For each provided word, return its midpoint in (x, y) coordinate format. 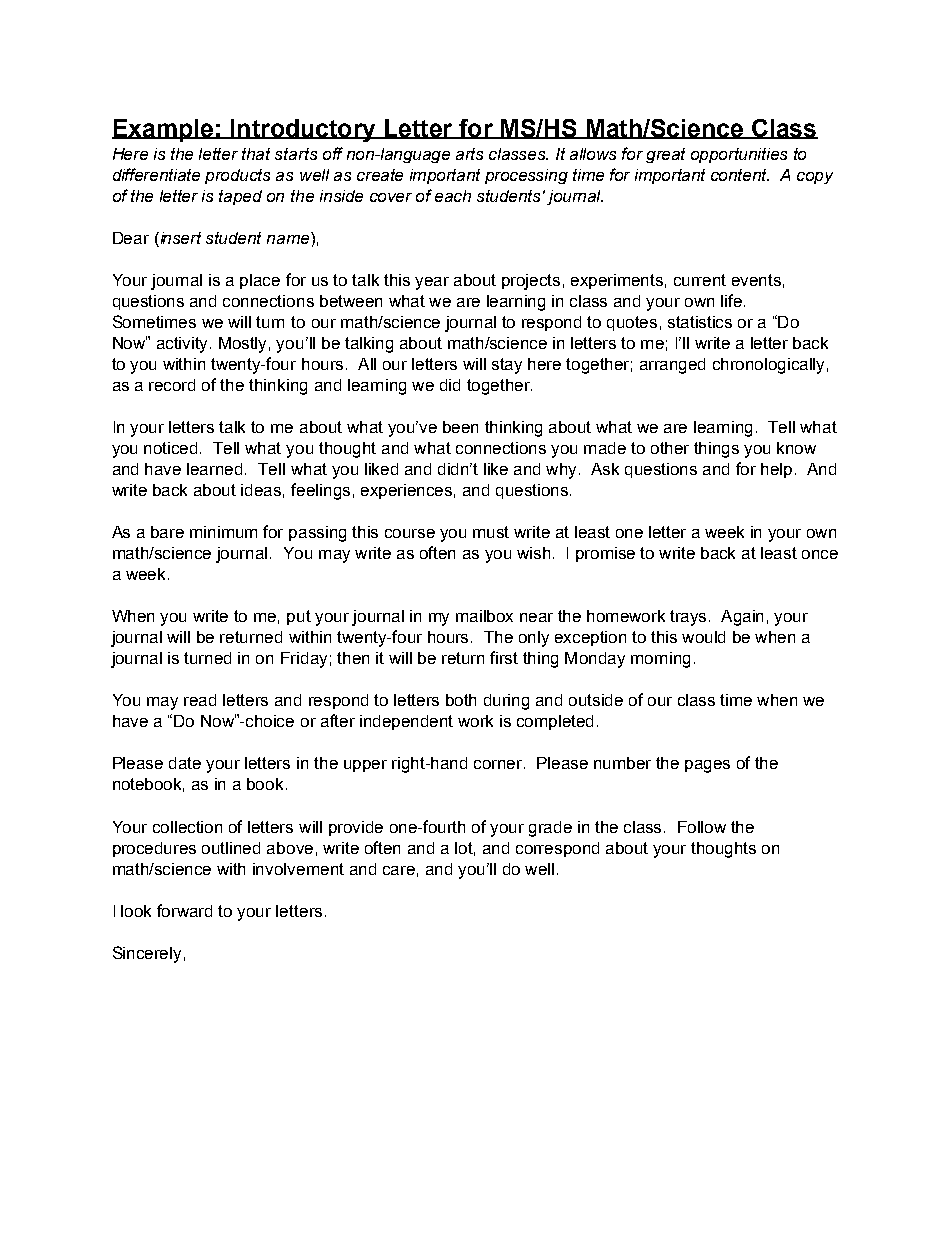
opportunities (739, 155)
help (776, 470)
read (200, 700)
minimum (223, 532)
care (399, 870)
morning (660, 660)
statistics (700, 322)
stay (507, 366)
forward (184, 910)
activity (184, 345)
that (256, 154)
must (491, 532)
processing (526, 176)
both (461, 700)
